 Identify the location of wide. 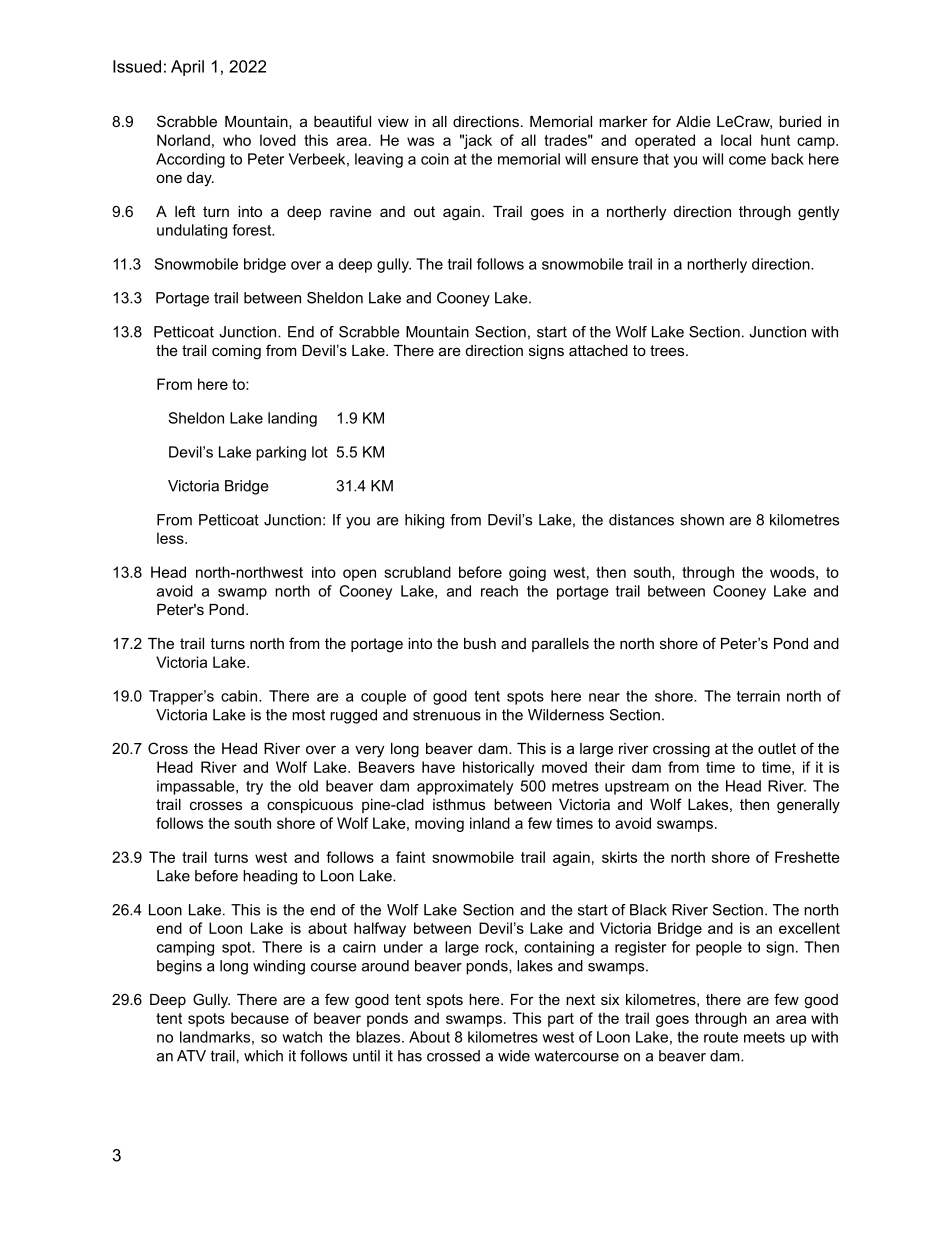
(514, 1056).
